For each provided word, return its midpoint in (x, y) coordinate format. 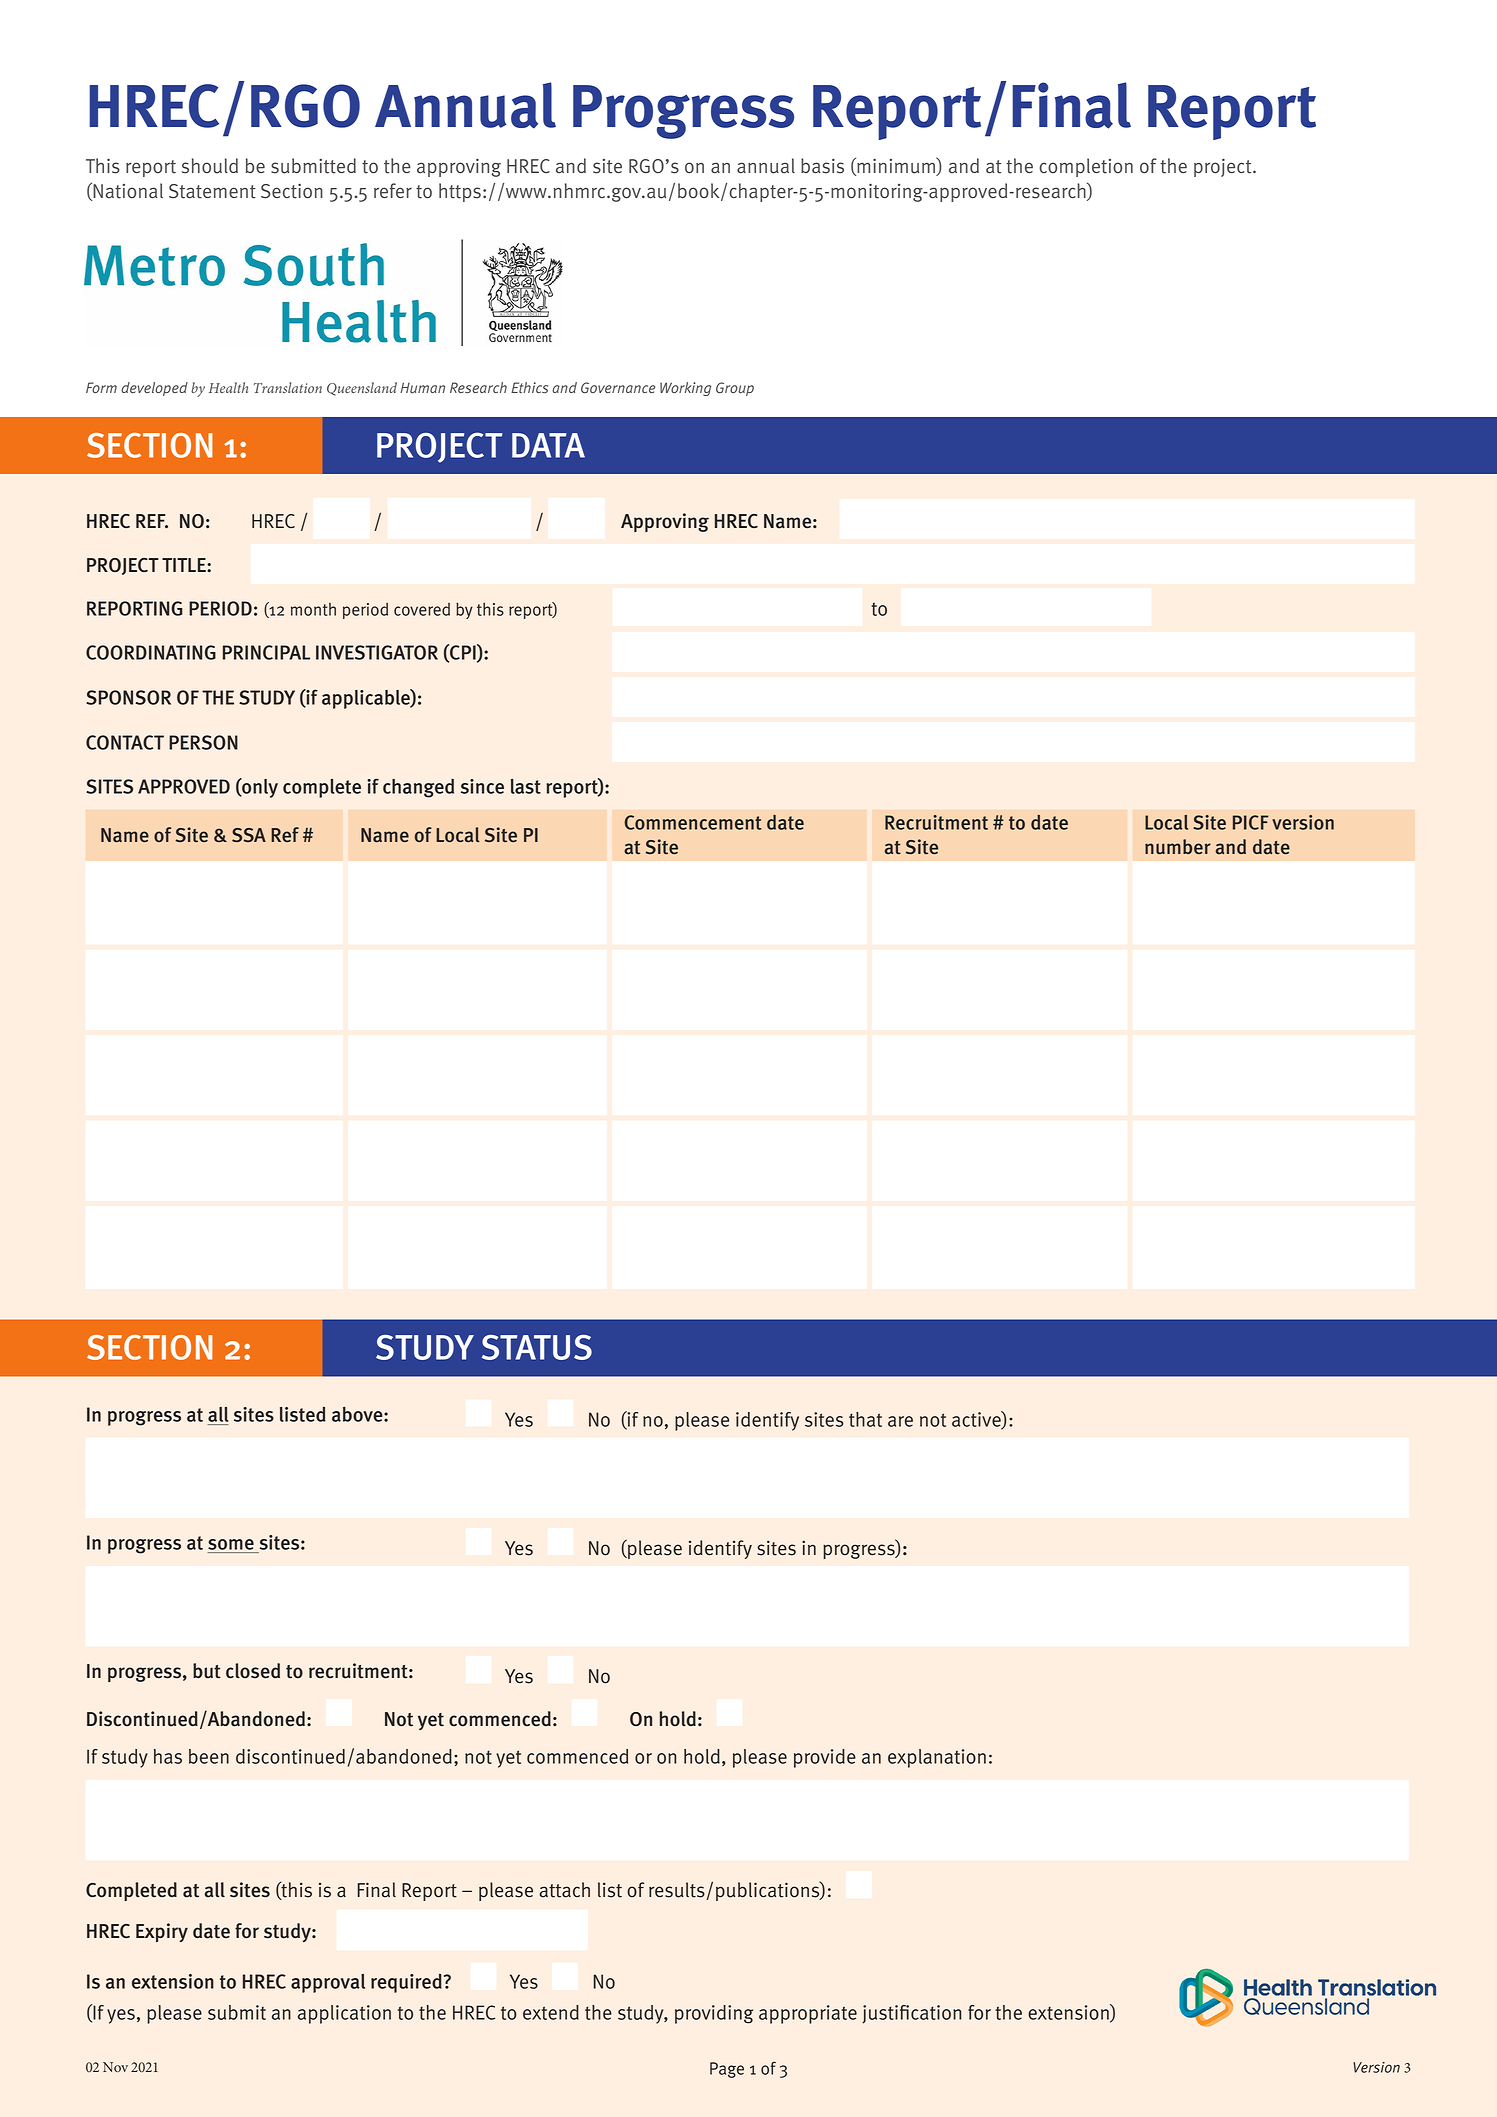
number (1178, 847)
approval (328, 1983)
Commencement (693, 822)
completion (1086, 167)
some (232, 1546)
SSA (249, 835)
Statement (212, 191)
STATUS (537, 1347)
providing (714, 2014)
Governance (618, 387)
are (900, 1421)
